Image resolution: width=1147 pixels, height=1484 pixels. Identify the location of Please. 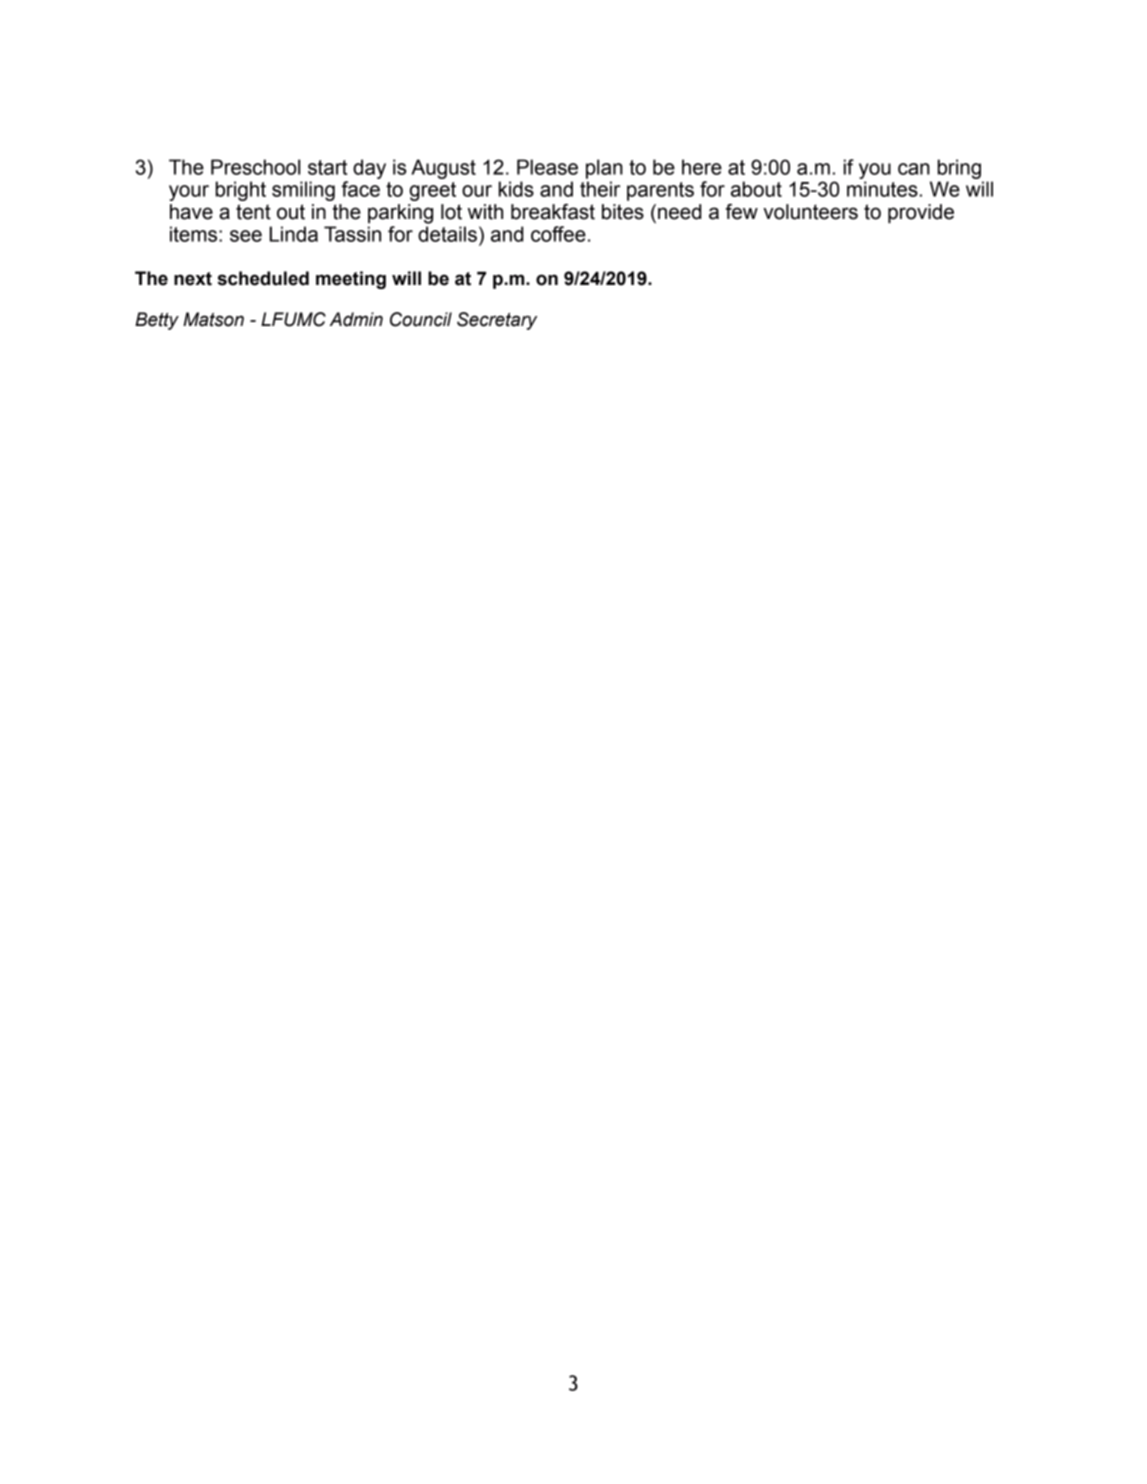
(547, 167).
